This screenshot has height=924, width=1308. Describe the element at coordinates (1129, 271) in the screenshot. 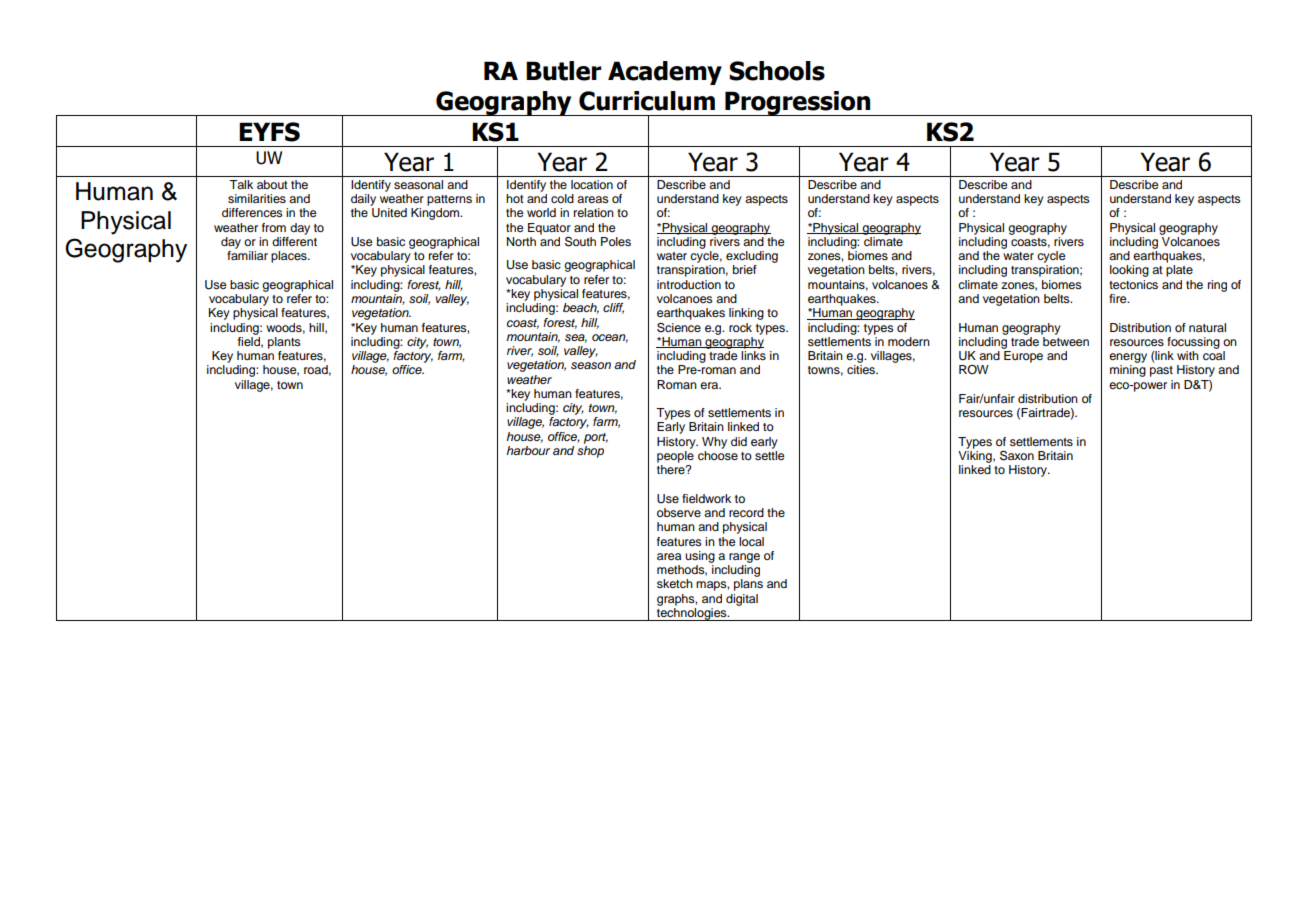

I see `looking` at that location.
